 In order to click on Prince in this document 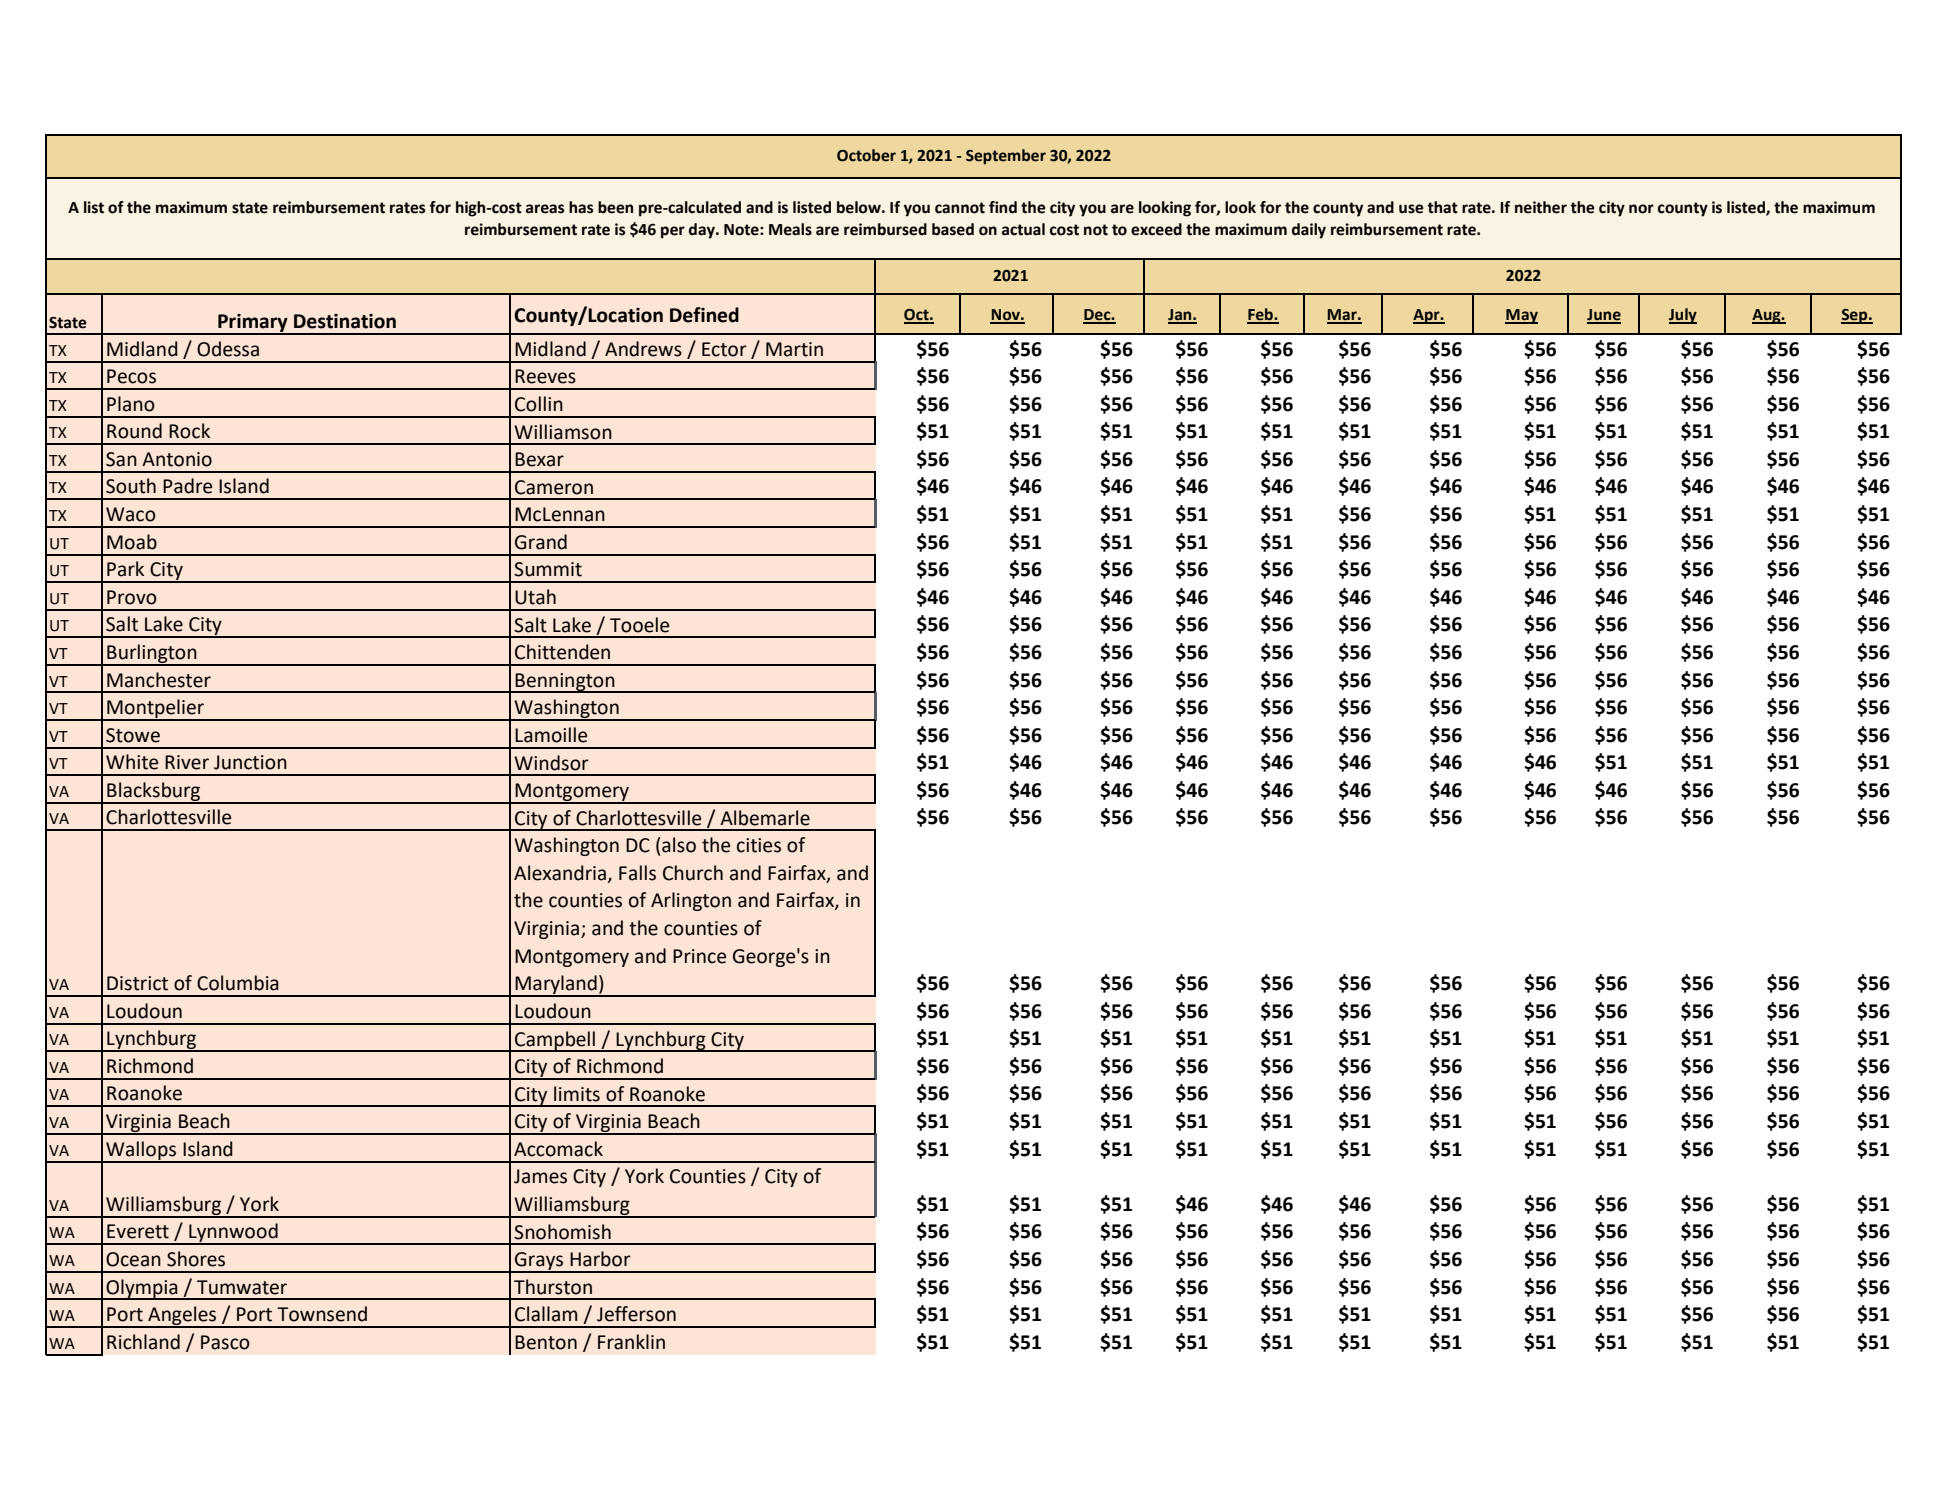, I will do `click(699, 956)`.
